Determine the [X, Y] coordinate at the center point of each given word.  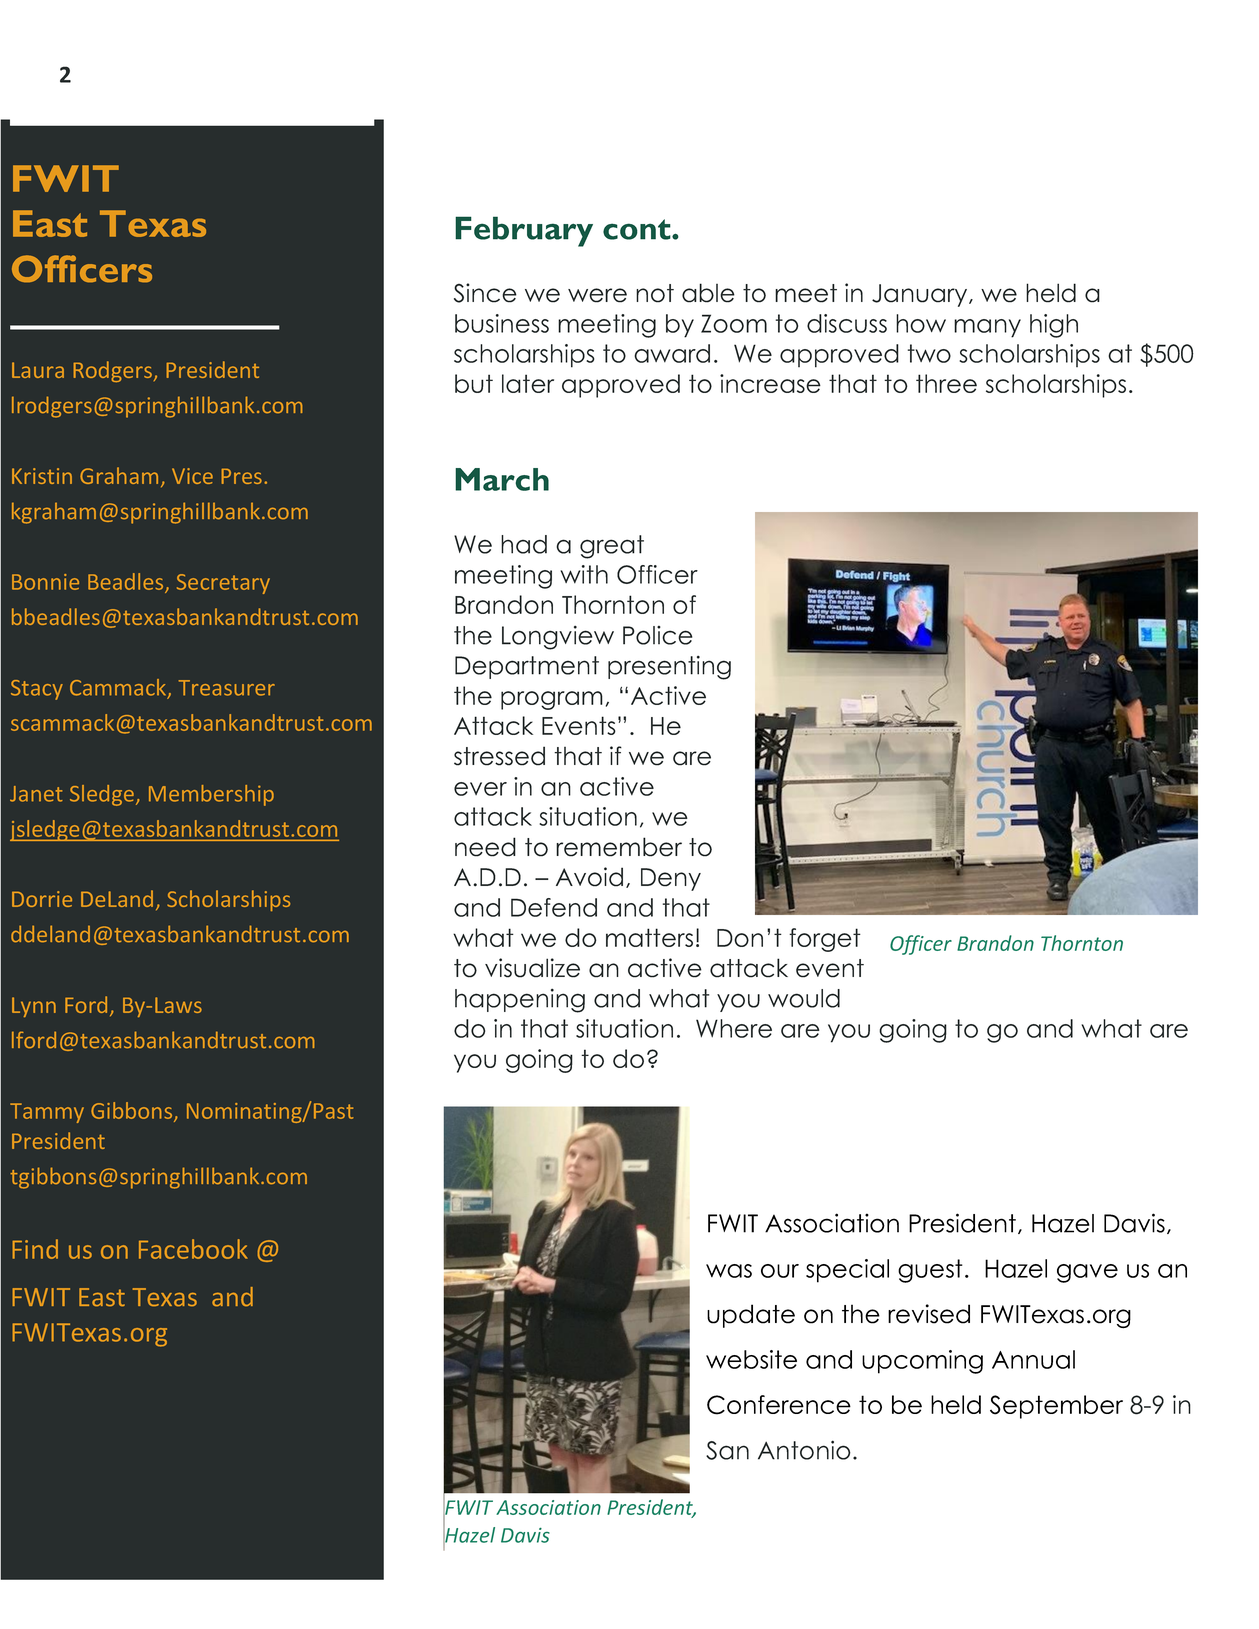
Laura [38, 370]
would [804, 998]
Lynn [34, 1007]
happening [520, 1000]
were [597, 295]
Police [657, 635]
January [921, 295]
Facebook [193, 1249]
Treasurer [227, 688]
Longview [558, 637]
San [727, 1450]
